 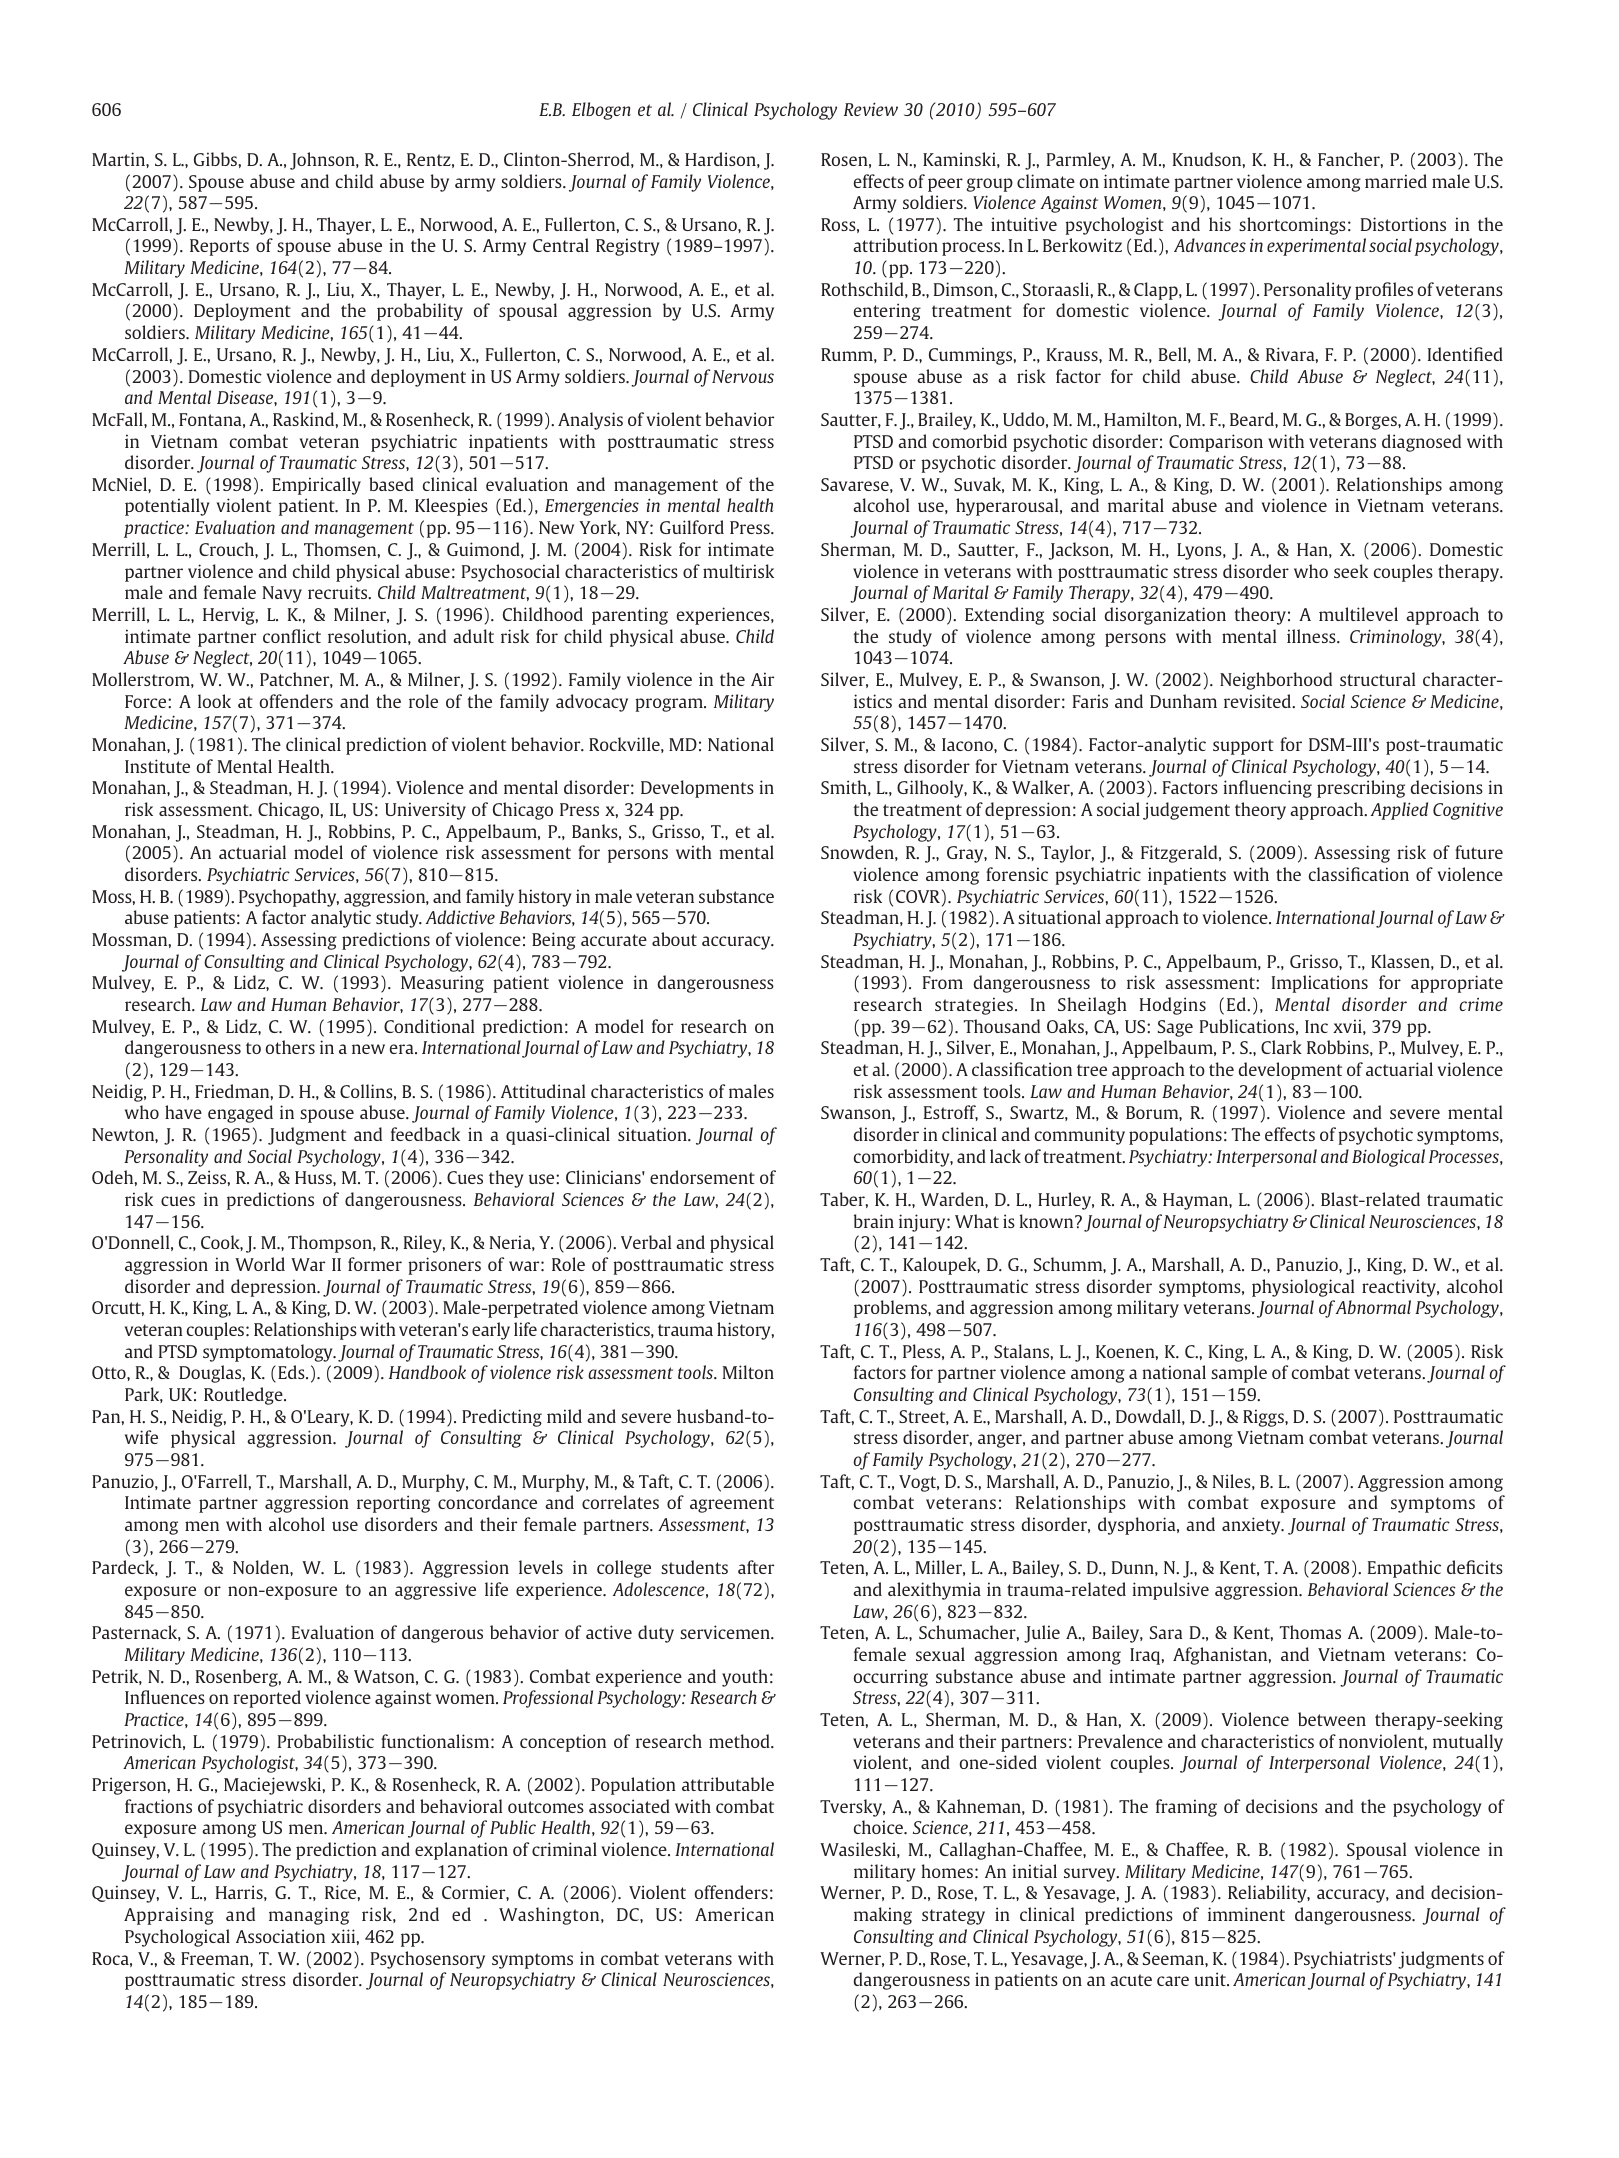 I want to click on Association, so click(x=280, y=1936).
